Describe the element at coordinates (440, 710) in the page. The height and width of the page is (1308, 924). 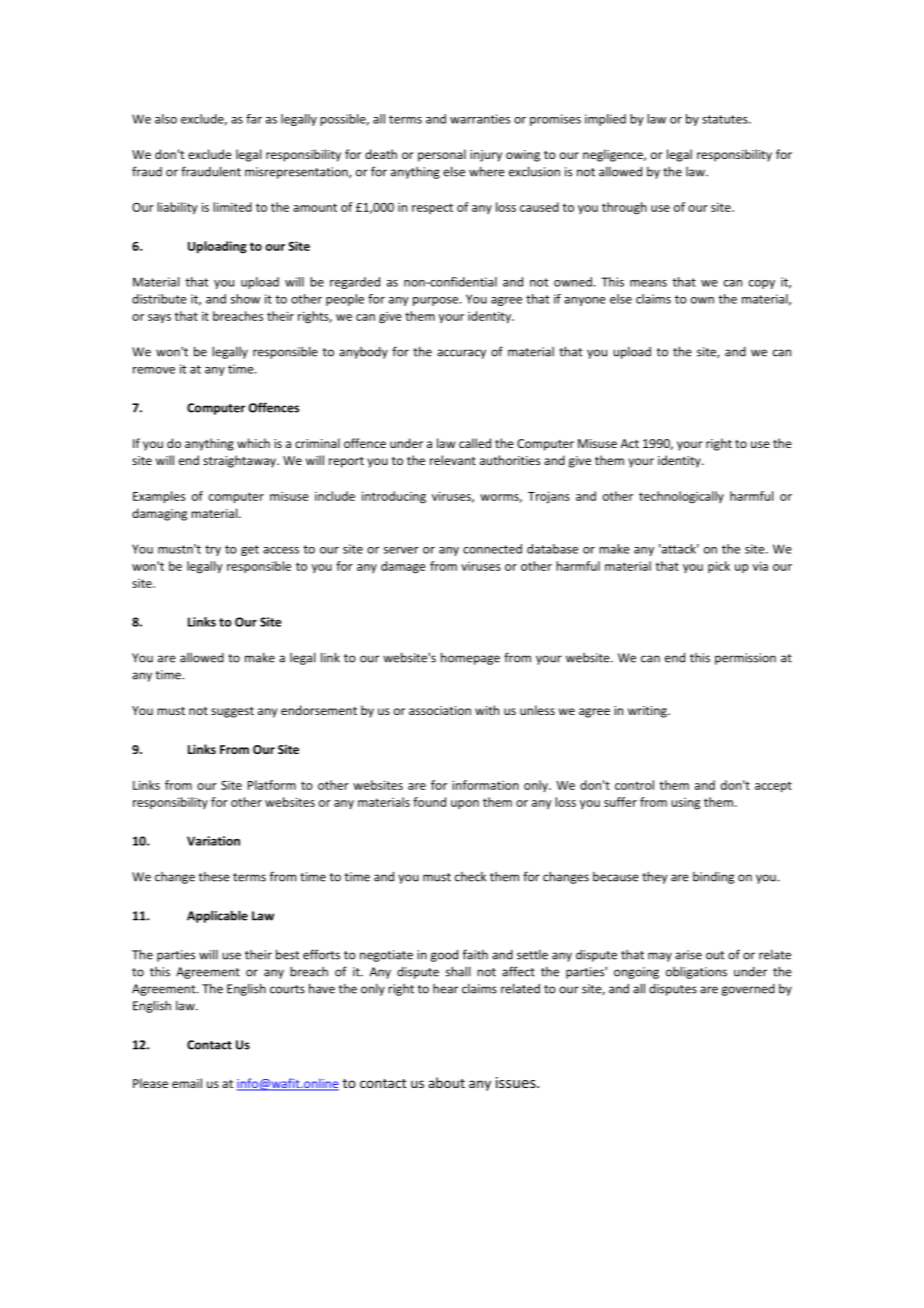
I see `association` at that location.
